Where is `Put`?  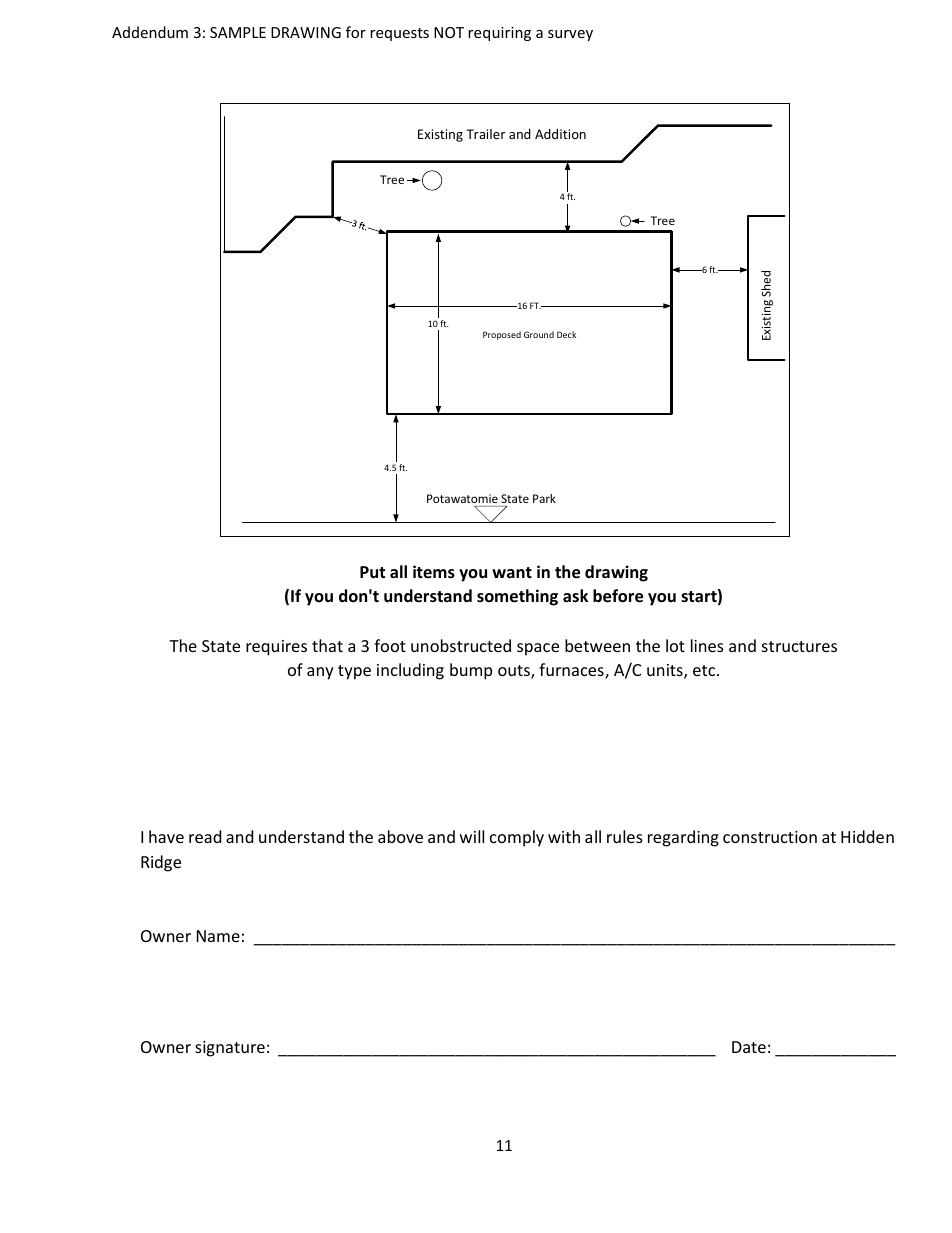
Put is located at coordinates (372, 572).
